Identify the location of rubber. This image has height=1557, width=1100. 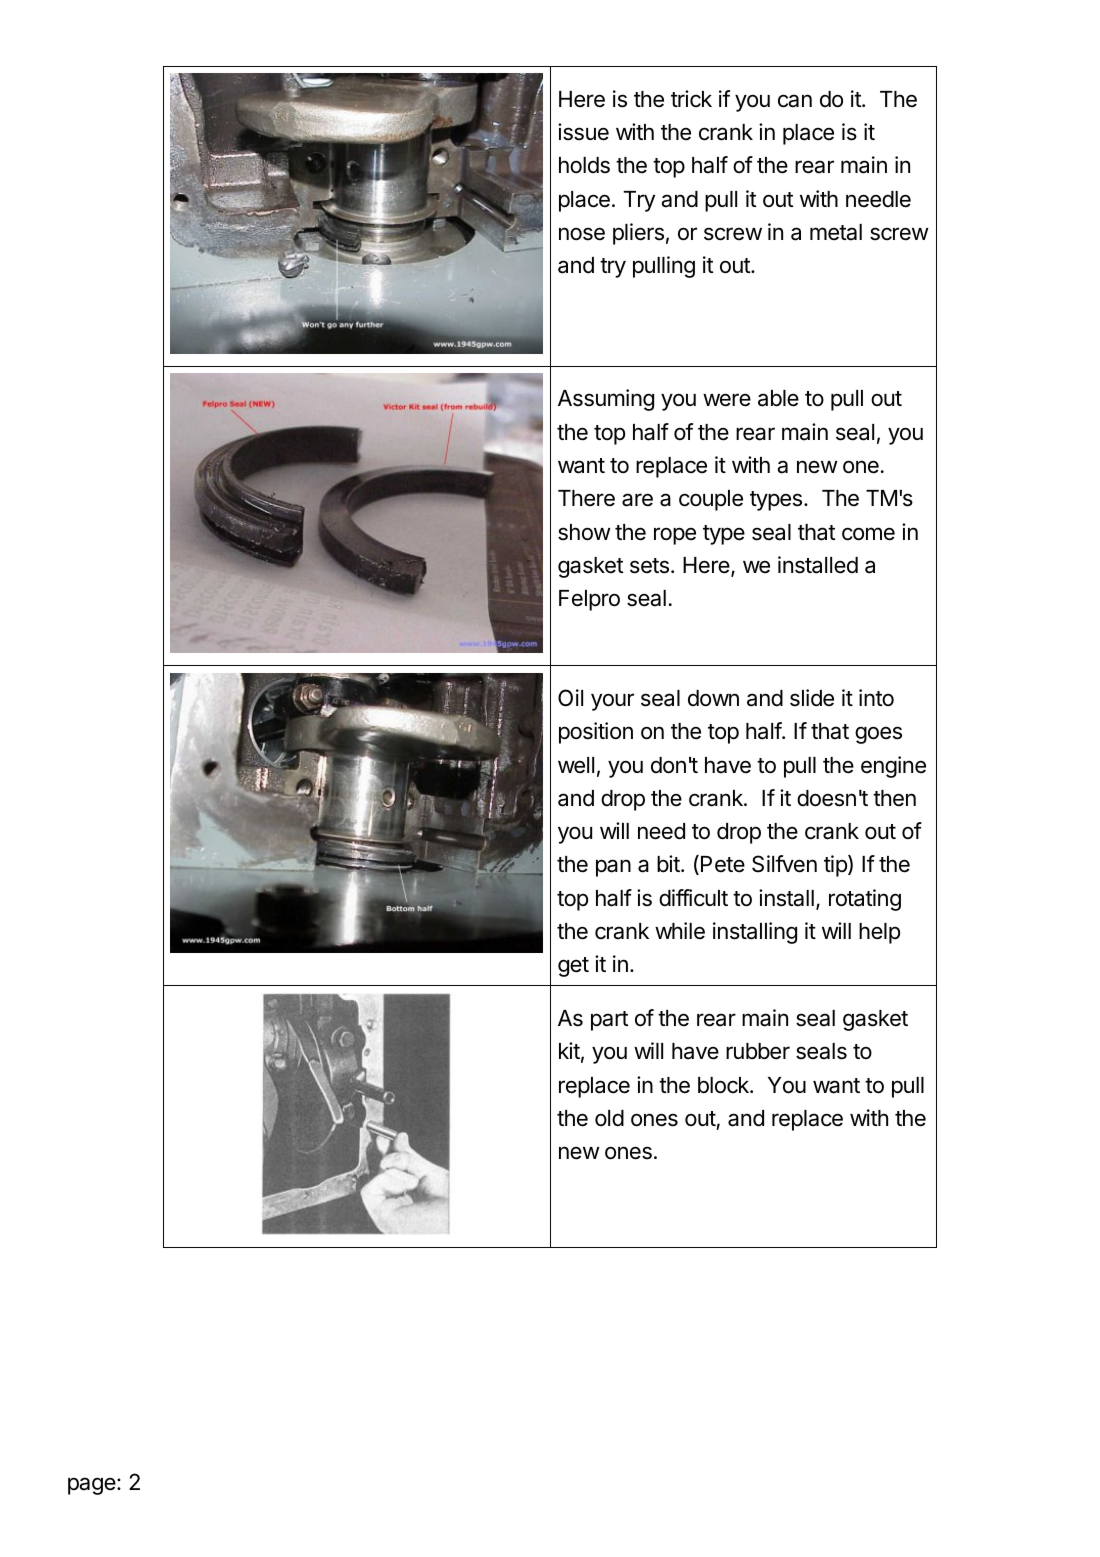
(758, 1051).
